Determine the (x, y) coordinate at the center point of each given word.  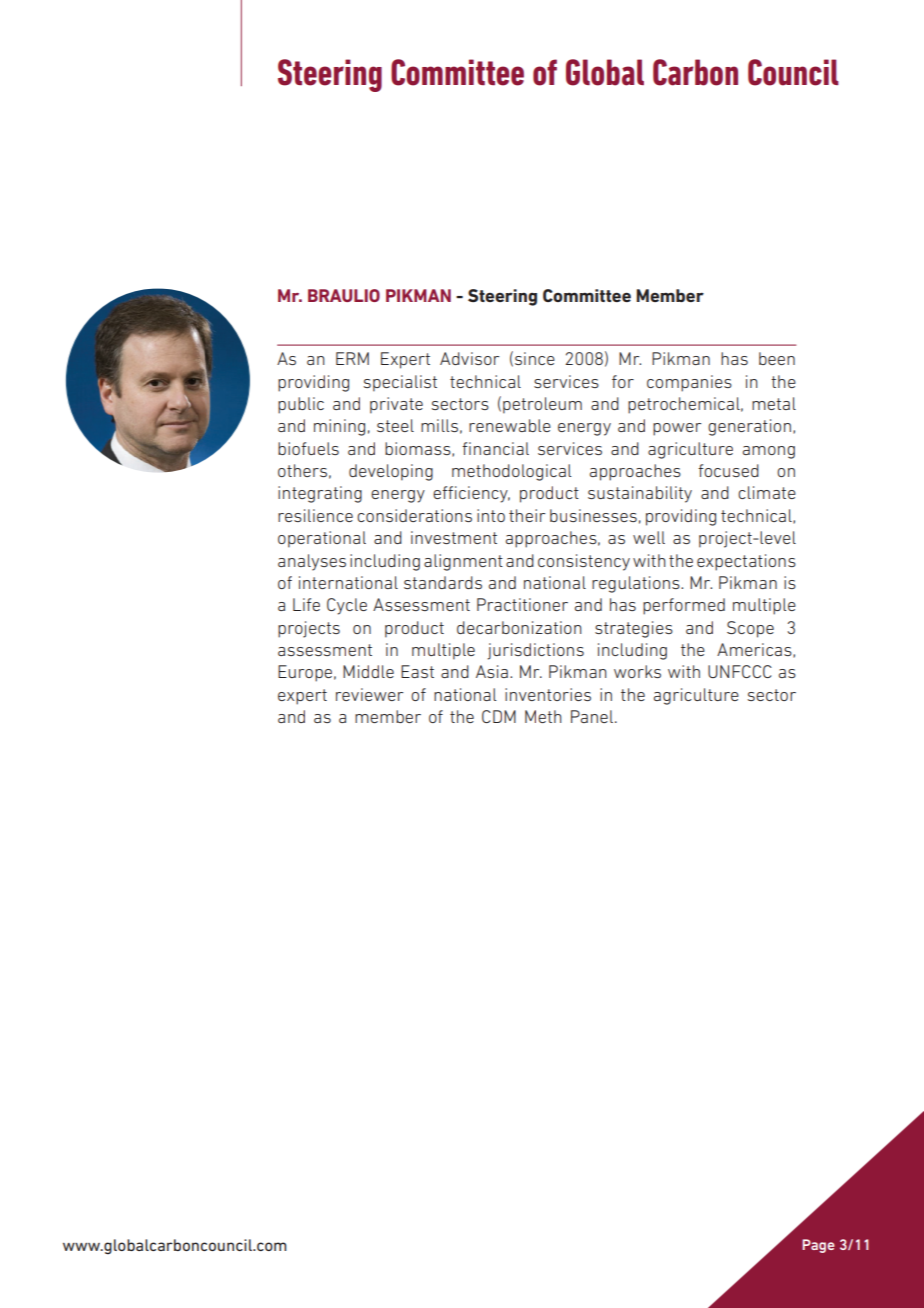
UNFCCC (740, 671)
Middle (368, 671)
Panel (593, 716)
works (637, 671)
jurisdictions (535, 651)
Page (818, 1246)
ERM (352, 358)
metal (774, 403)
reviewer (369, 694)
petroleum (542, 405)
